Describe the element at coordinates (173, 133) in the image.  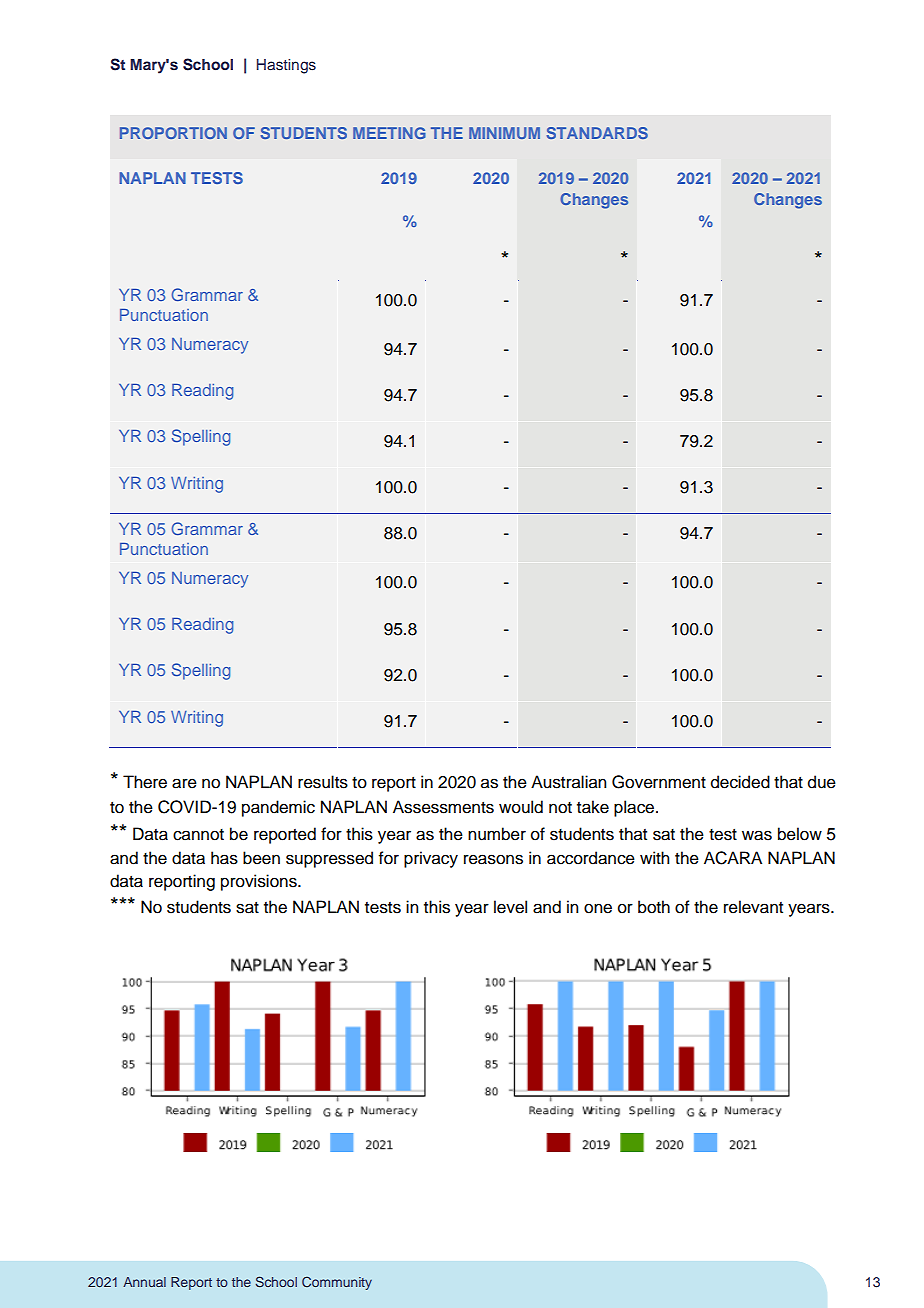
I see `PROPORTION` at that location.
